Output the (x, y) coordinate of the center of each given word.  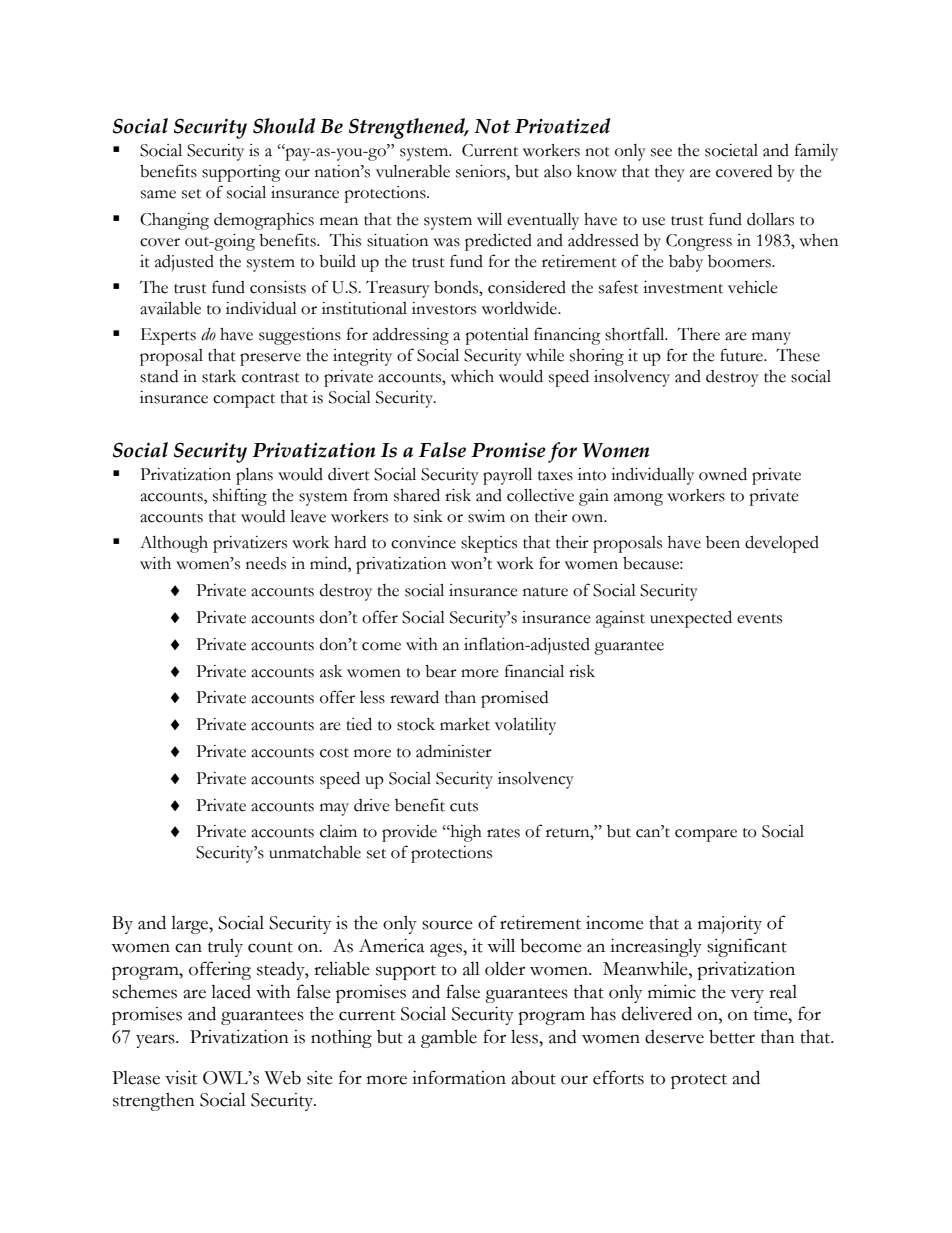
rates (503, 833)
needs (266, 563)
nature (545, 592)
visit (181, 1078)
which (472, 376)
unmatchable (315, 852)
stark (219, 376)
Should (284, 126)
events (759, 619)
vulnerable (413, 171)
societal (731, 150)
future (742, 355)
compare (706, 835)
